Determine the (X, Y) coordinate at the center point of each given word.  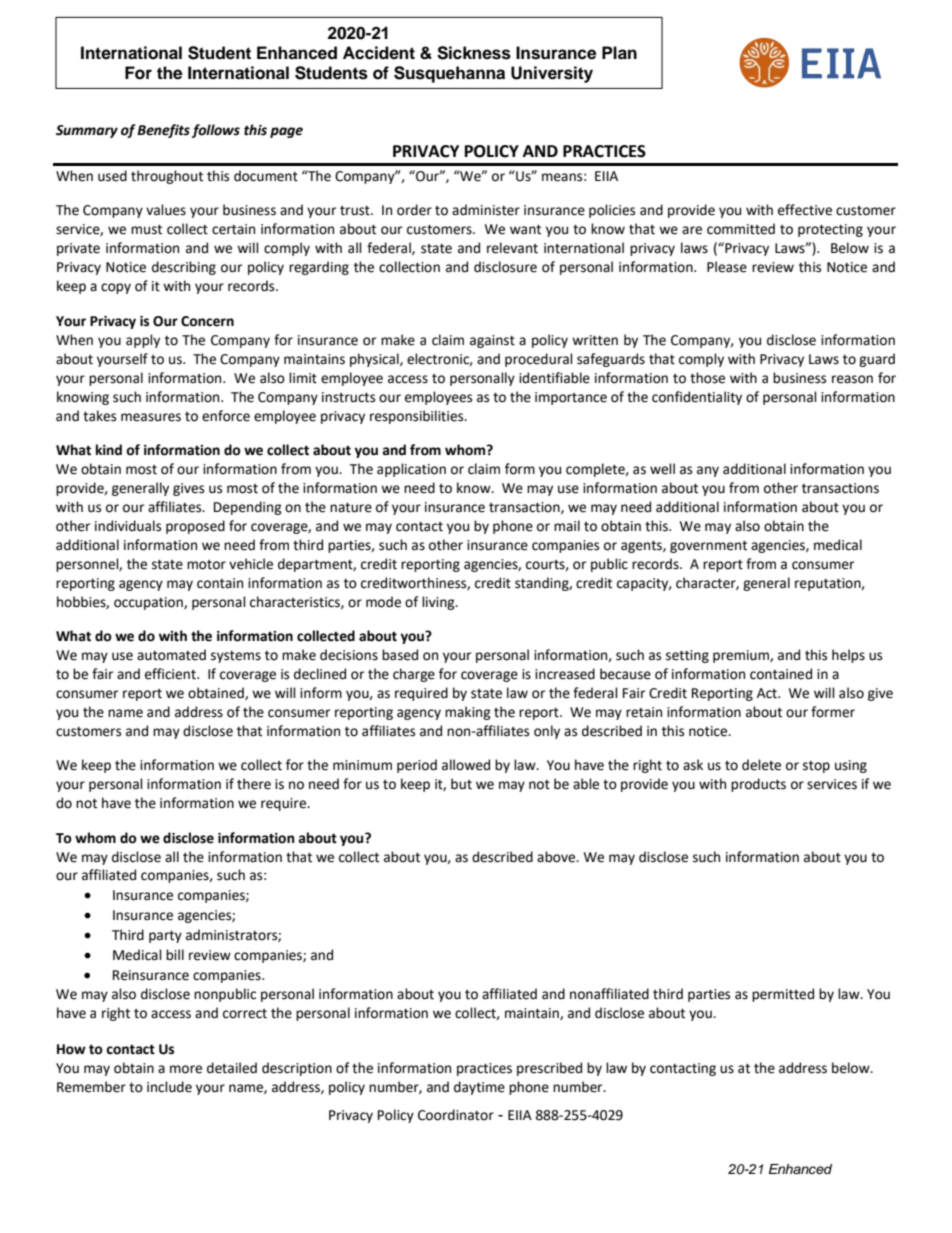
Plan (619, 53)
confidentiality (697, 398)
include (169, 1087)
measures (151, 417)
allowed (466, 765)
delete (761, 765)
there (254, 784)
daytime (479, 1088)
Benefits (163, 131)
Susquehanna (449, 74)
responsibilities (418, 417)
